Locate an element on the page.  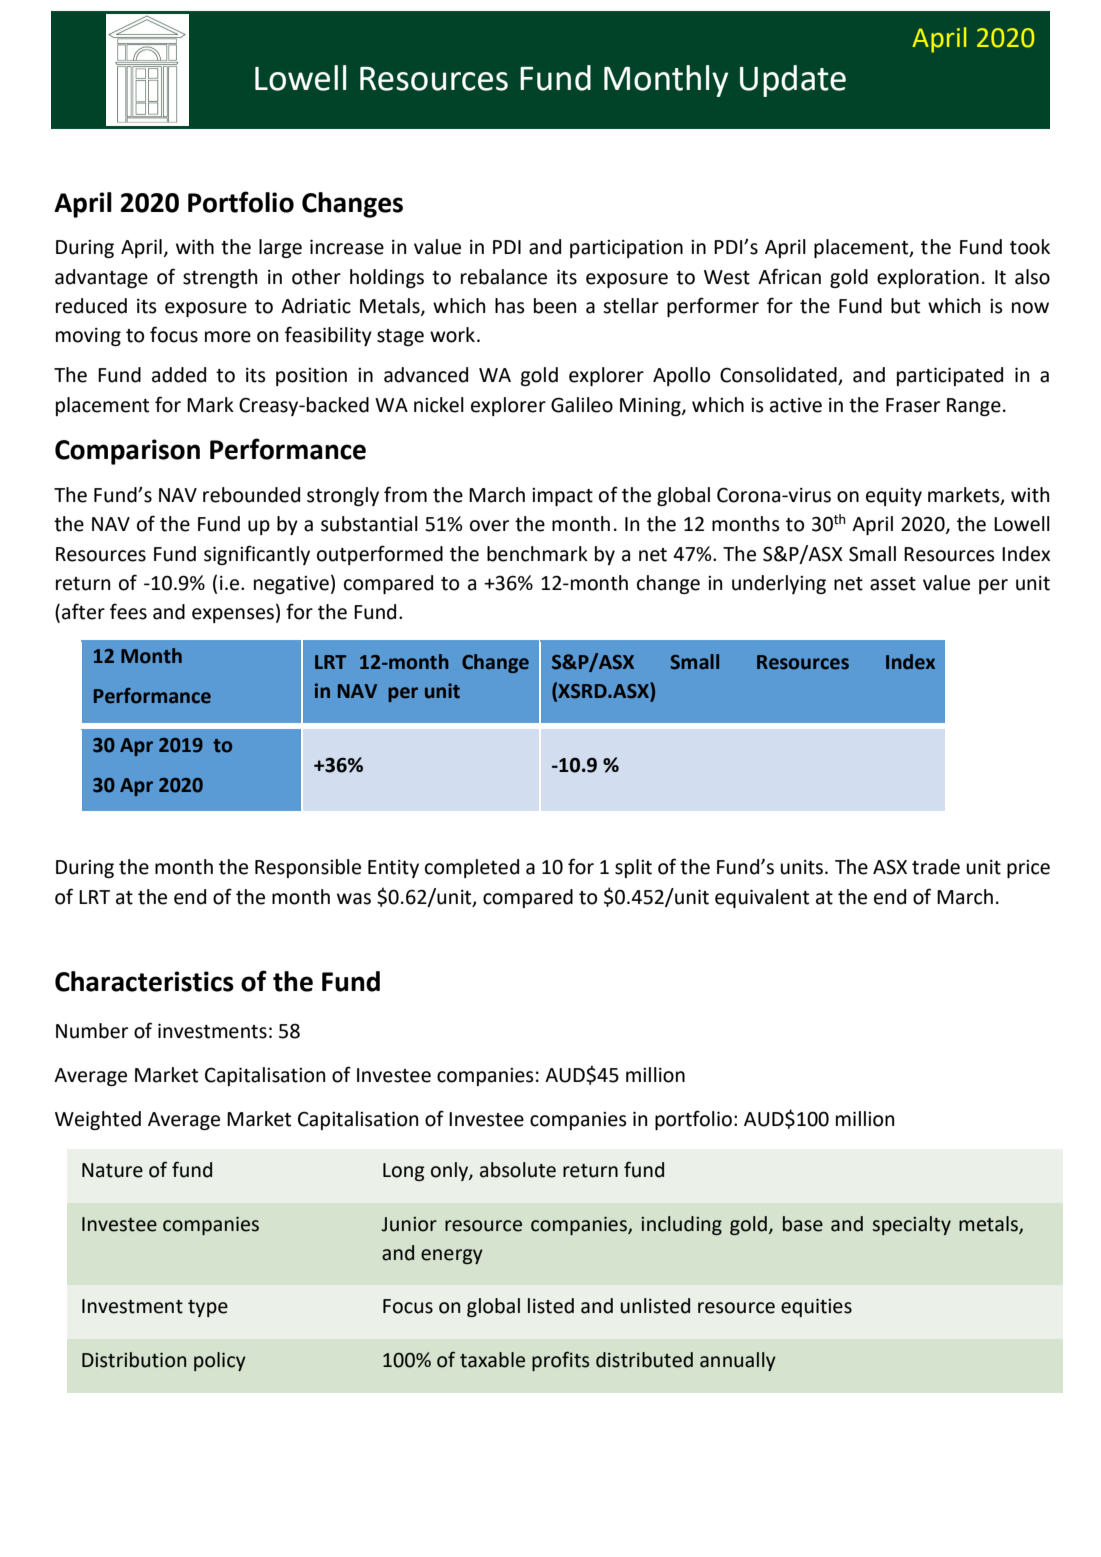
rebounded is located at coordinates (251, 495).
